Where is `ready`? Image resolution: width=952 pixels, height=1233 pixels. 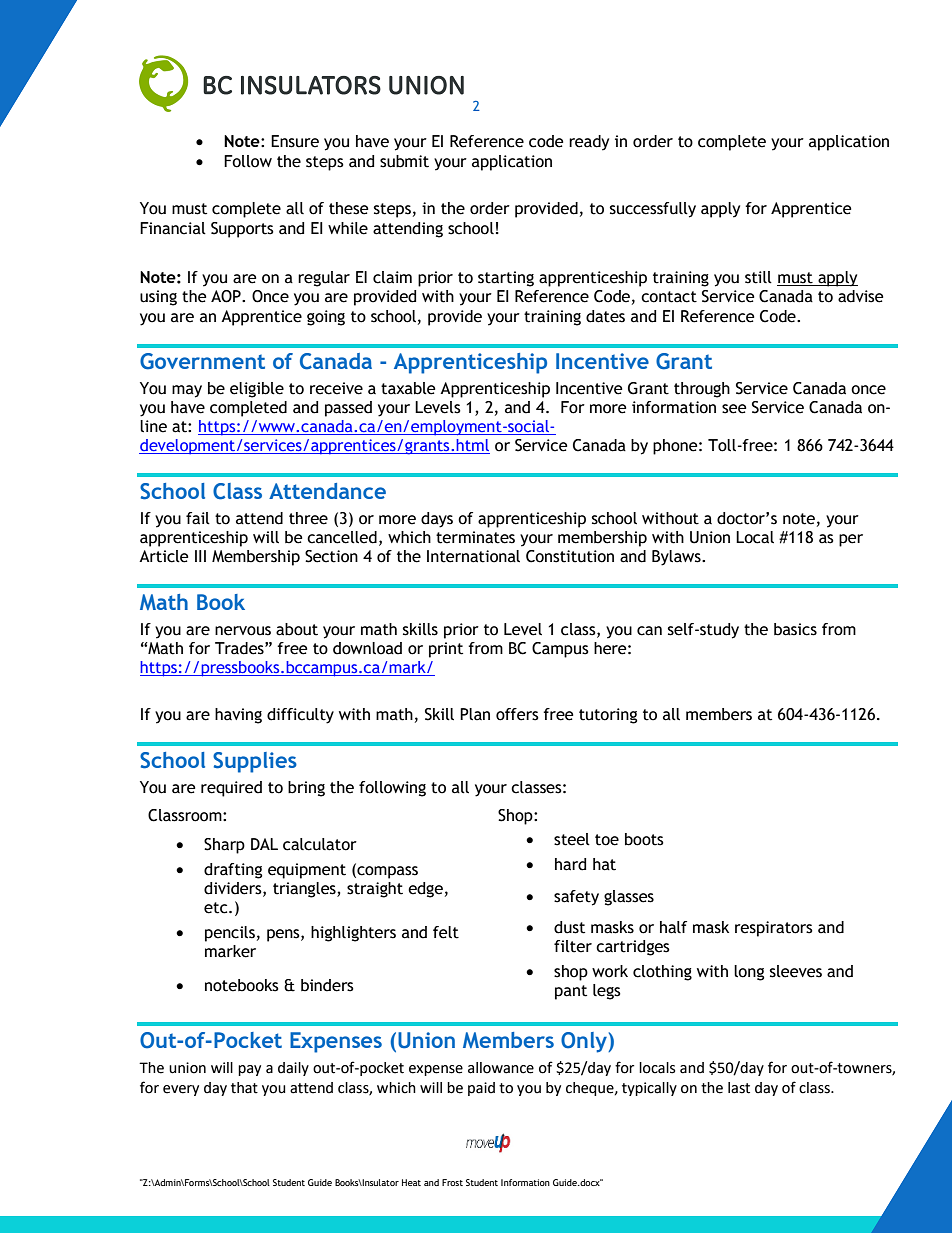
ready is located at coordinates (589, 143).
